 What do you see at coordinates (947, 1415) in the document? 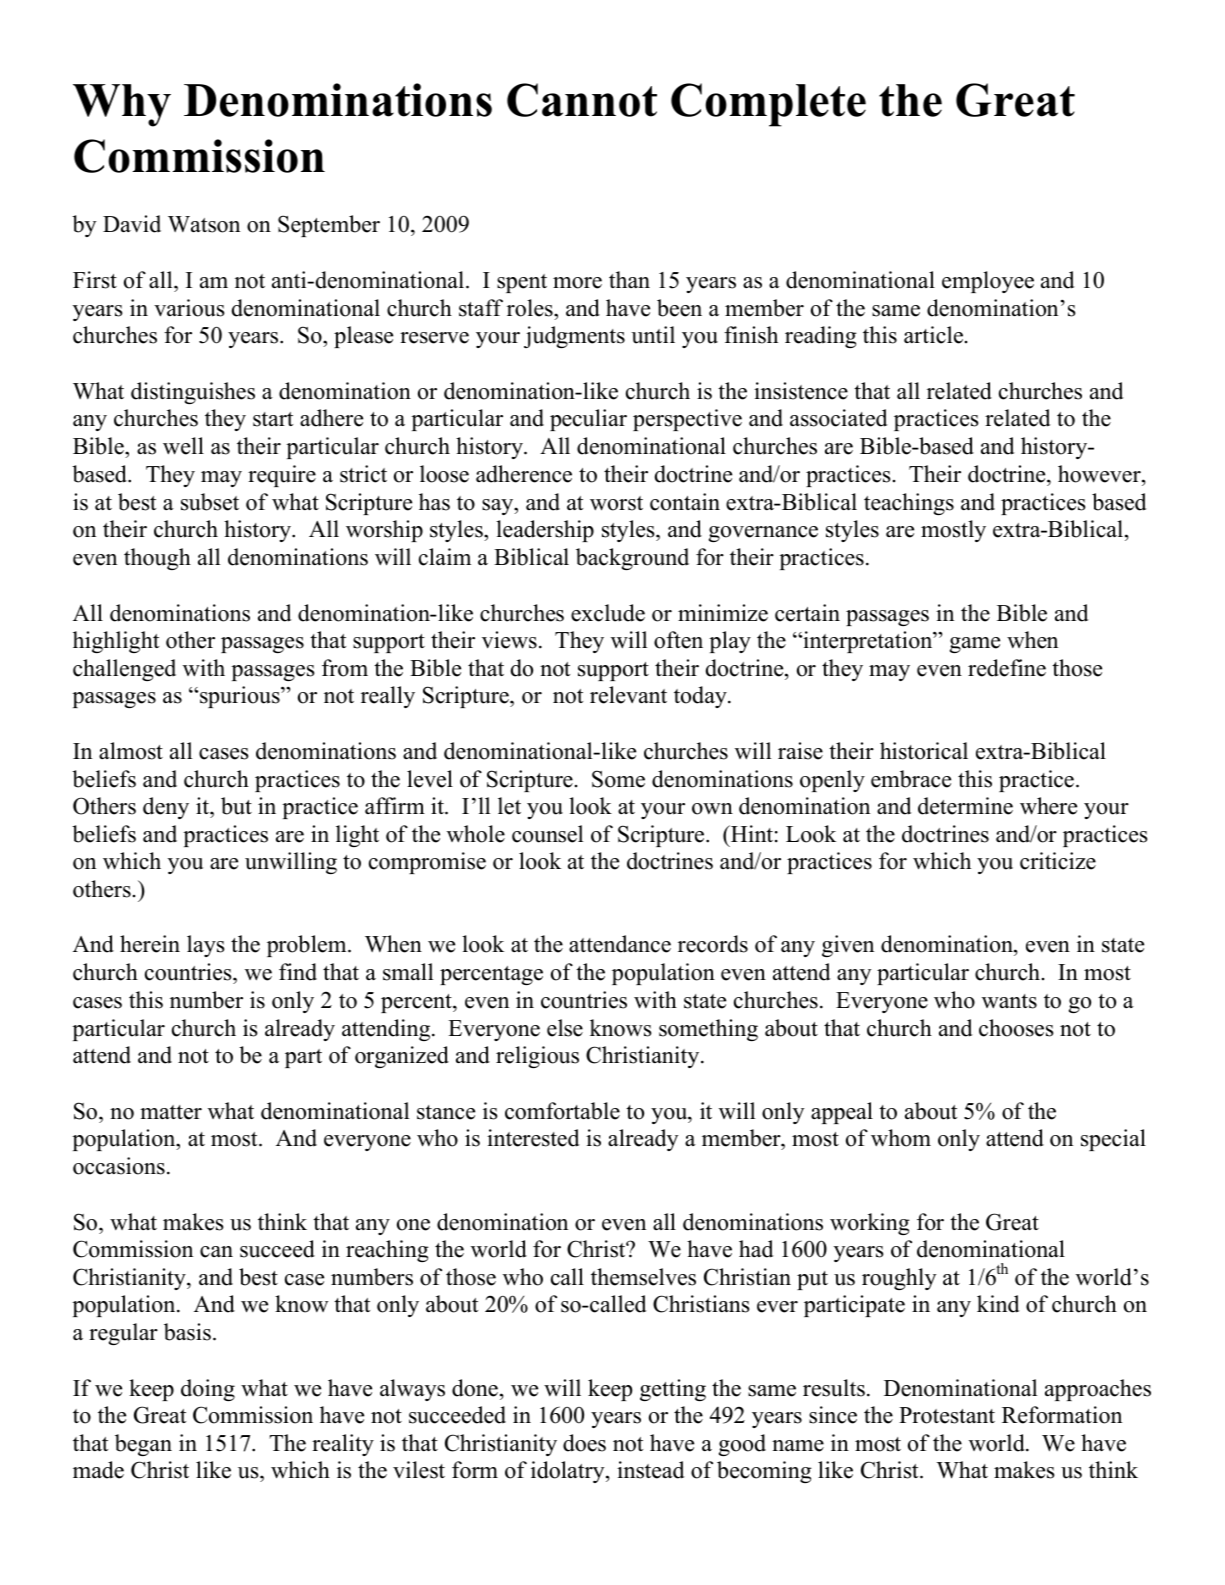
I see `Protestant` at bounding box center [947, 1415].
